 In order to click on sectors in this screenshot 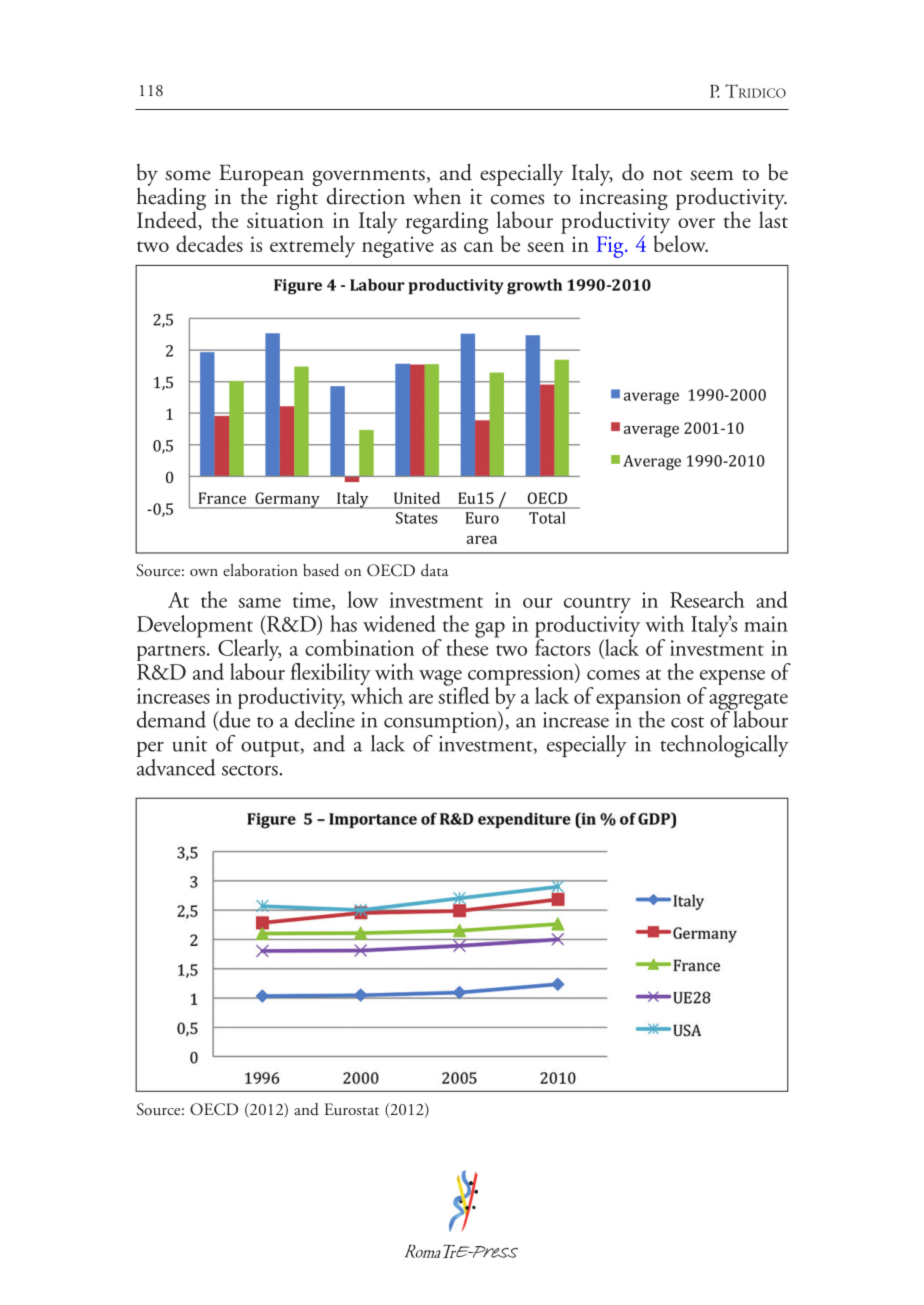, I will do `click(251, 770)`.
